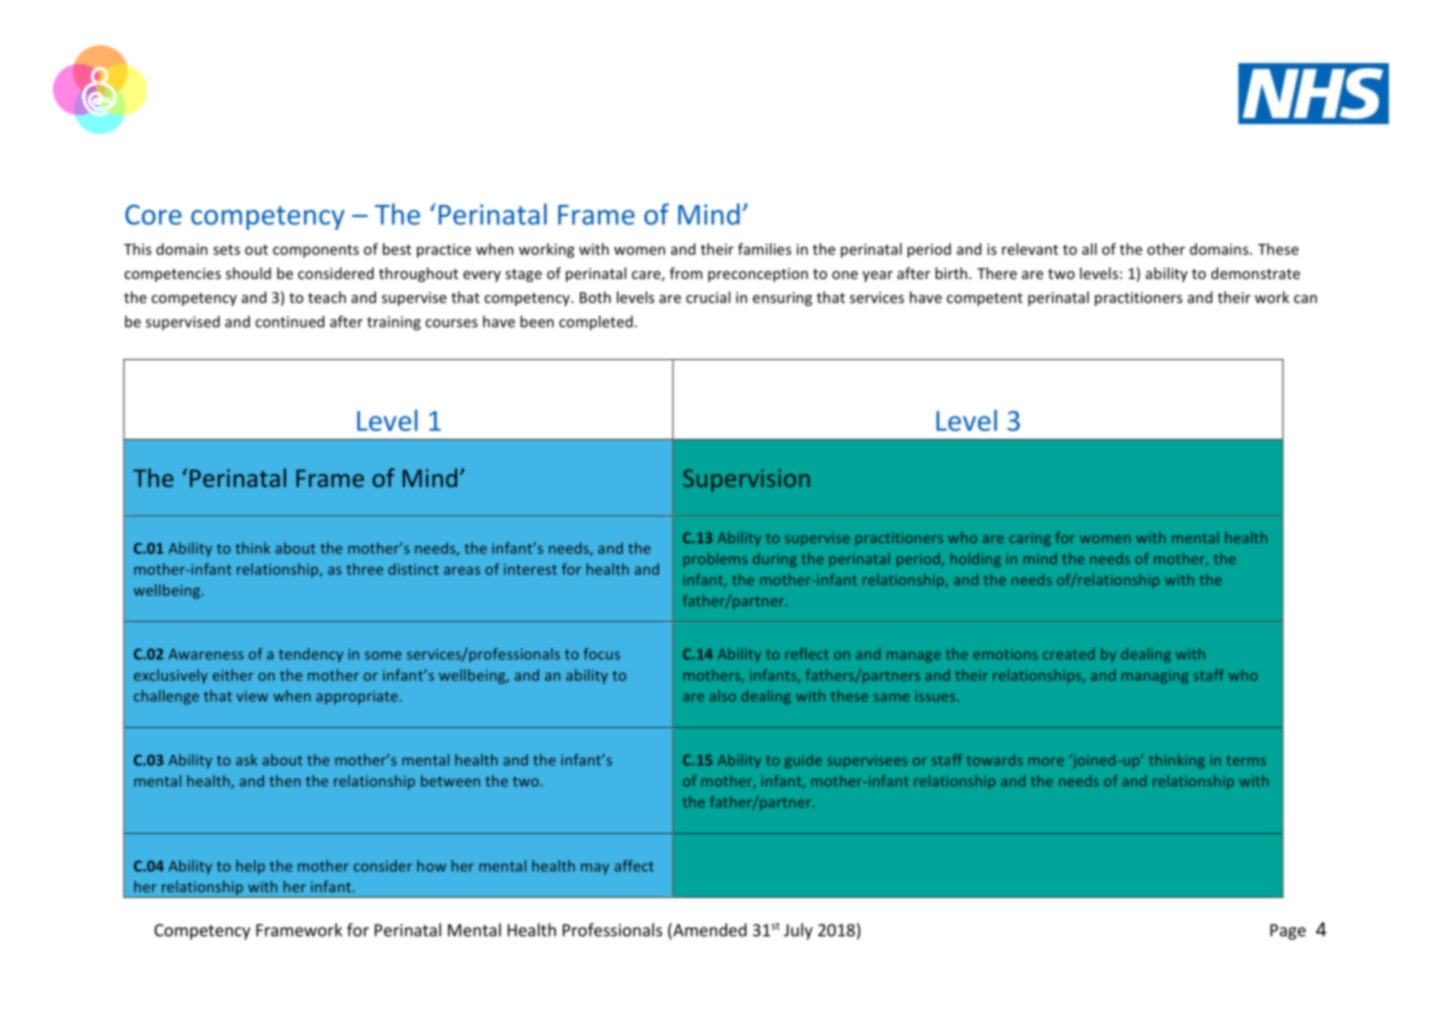 This page has width=1449, height=1024. I want to click on components, so click(316, 251).
